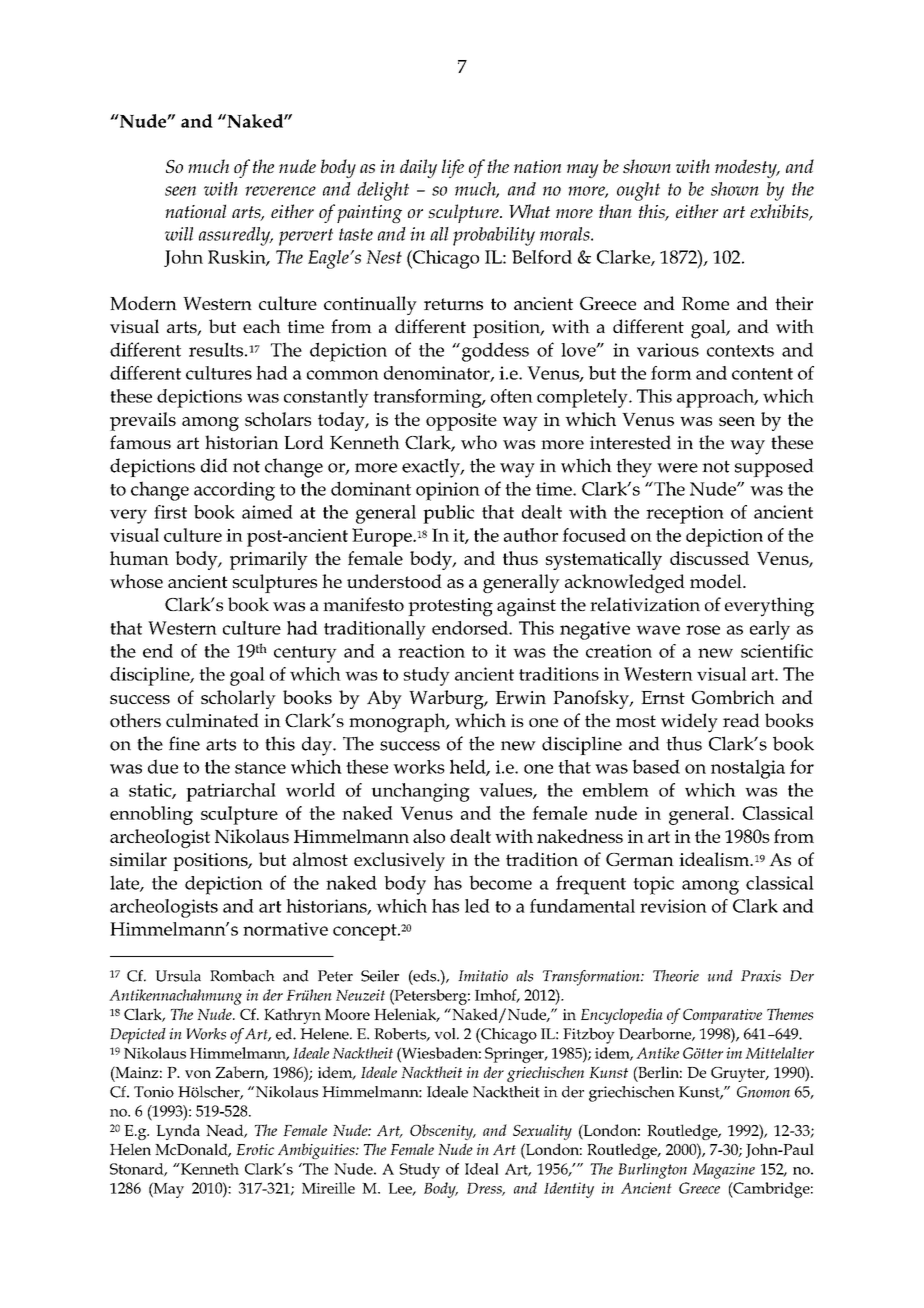 This screenshot has width=924, height=1308. What do you see at coordinates (448, 514) in the screenshot?
I see `public` at bounding box center [448, 514].
